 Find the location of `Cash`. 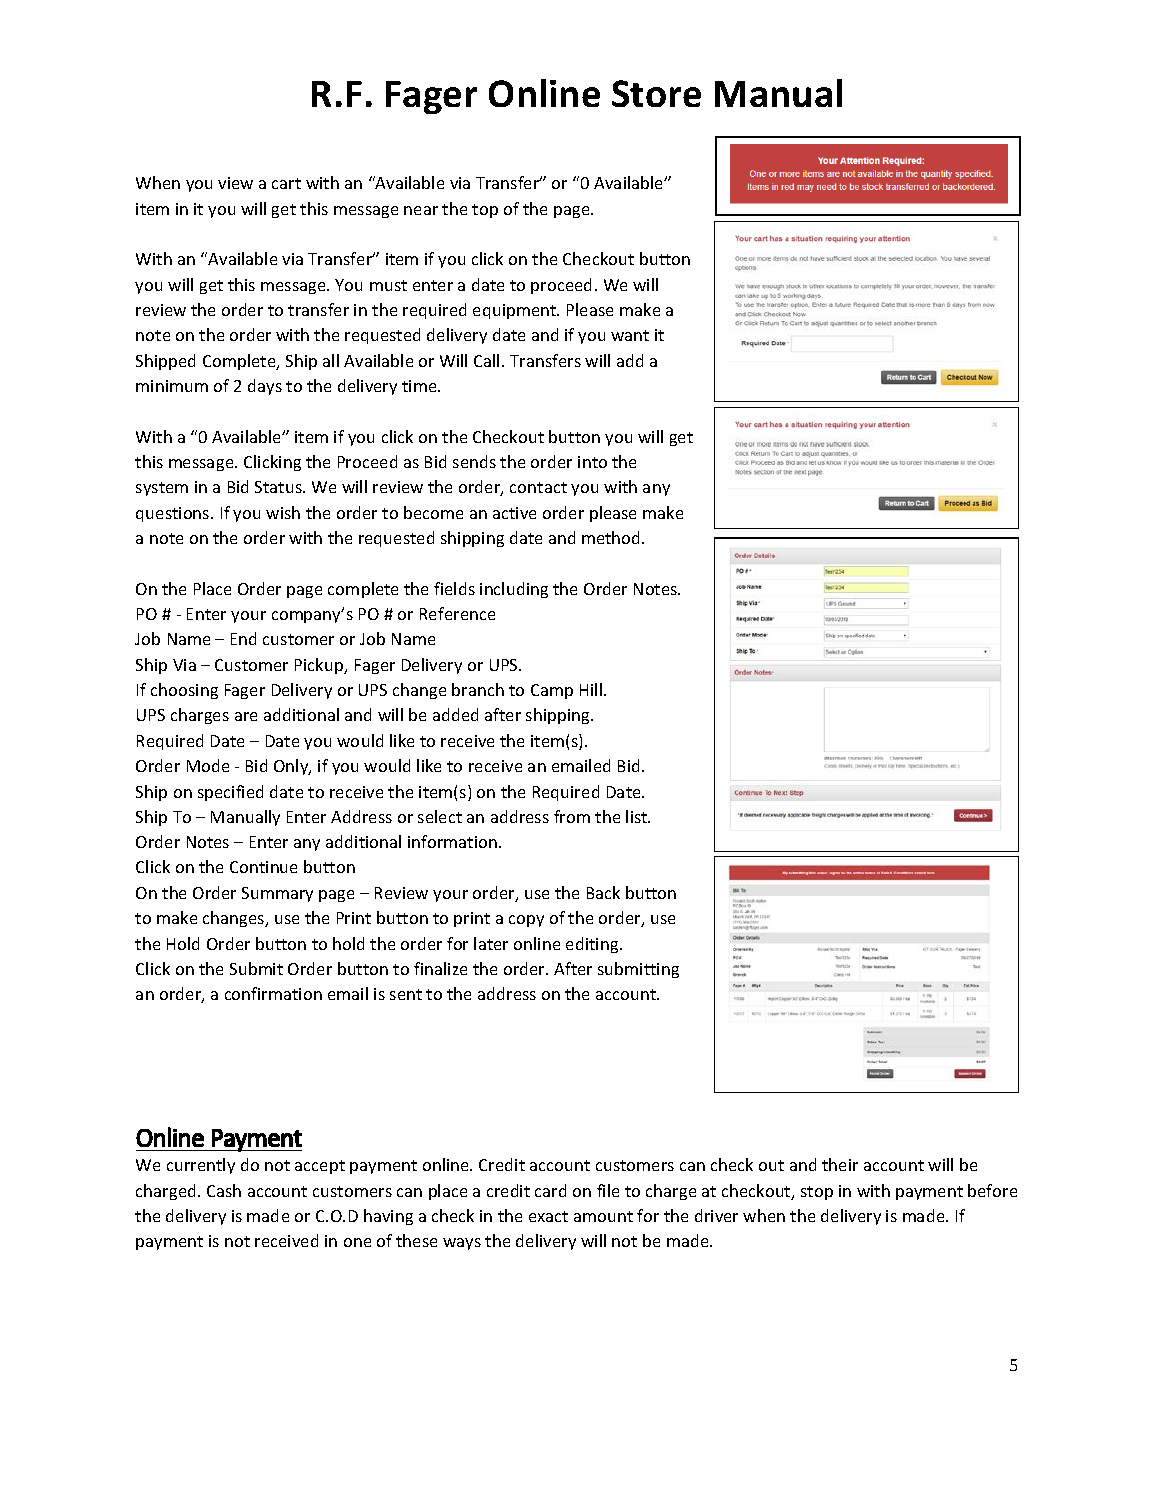

Cash is located at coordinates (224, 1190).
